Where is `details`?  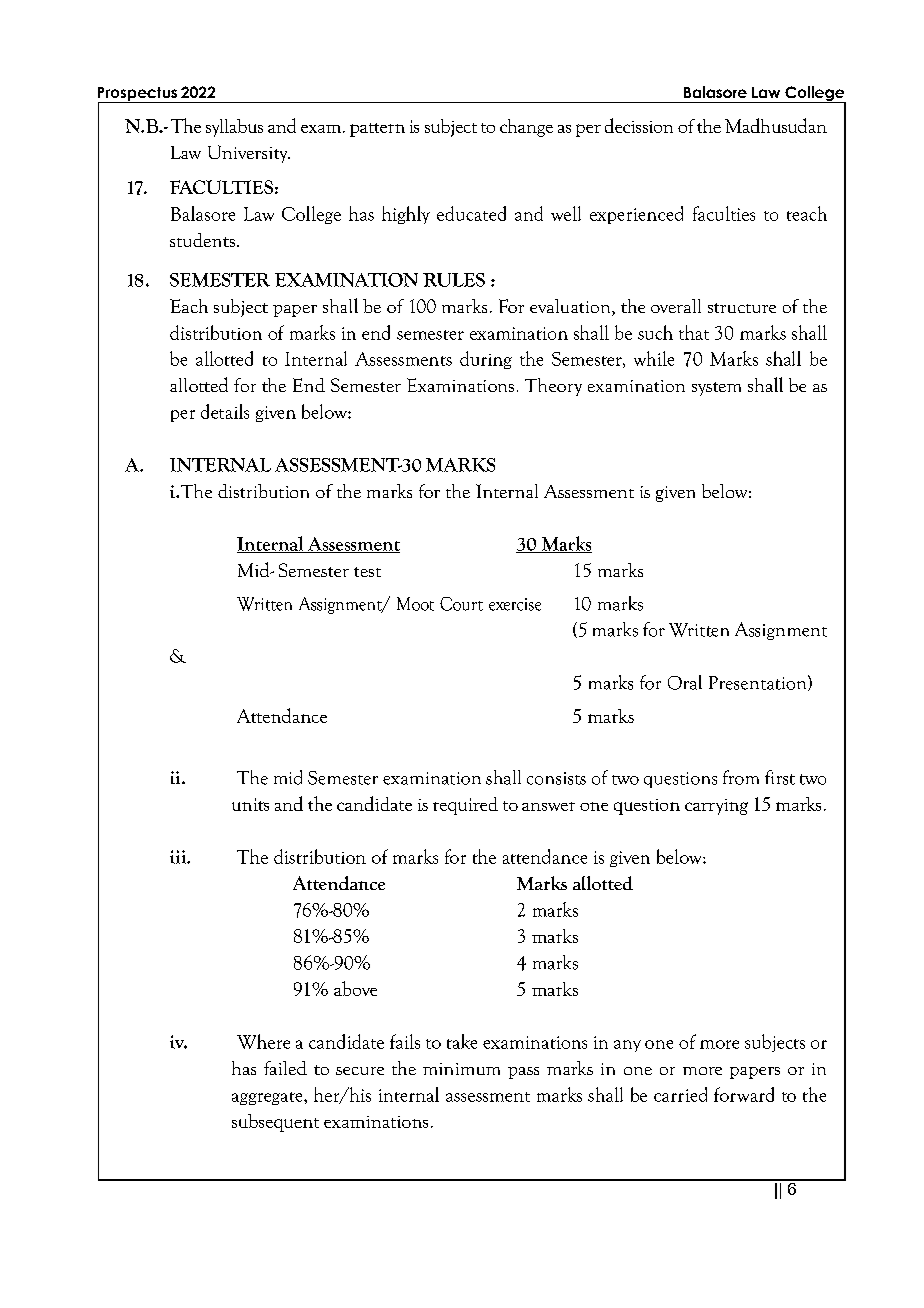 details is located at coordinates (225, 411).
